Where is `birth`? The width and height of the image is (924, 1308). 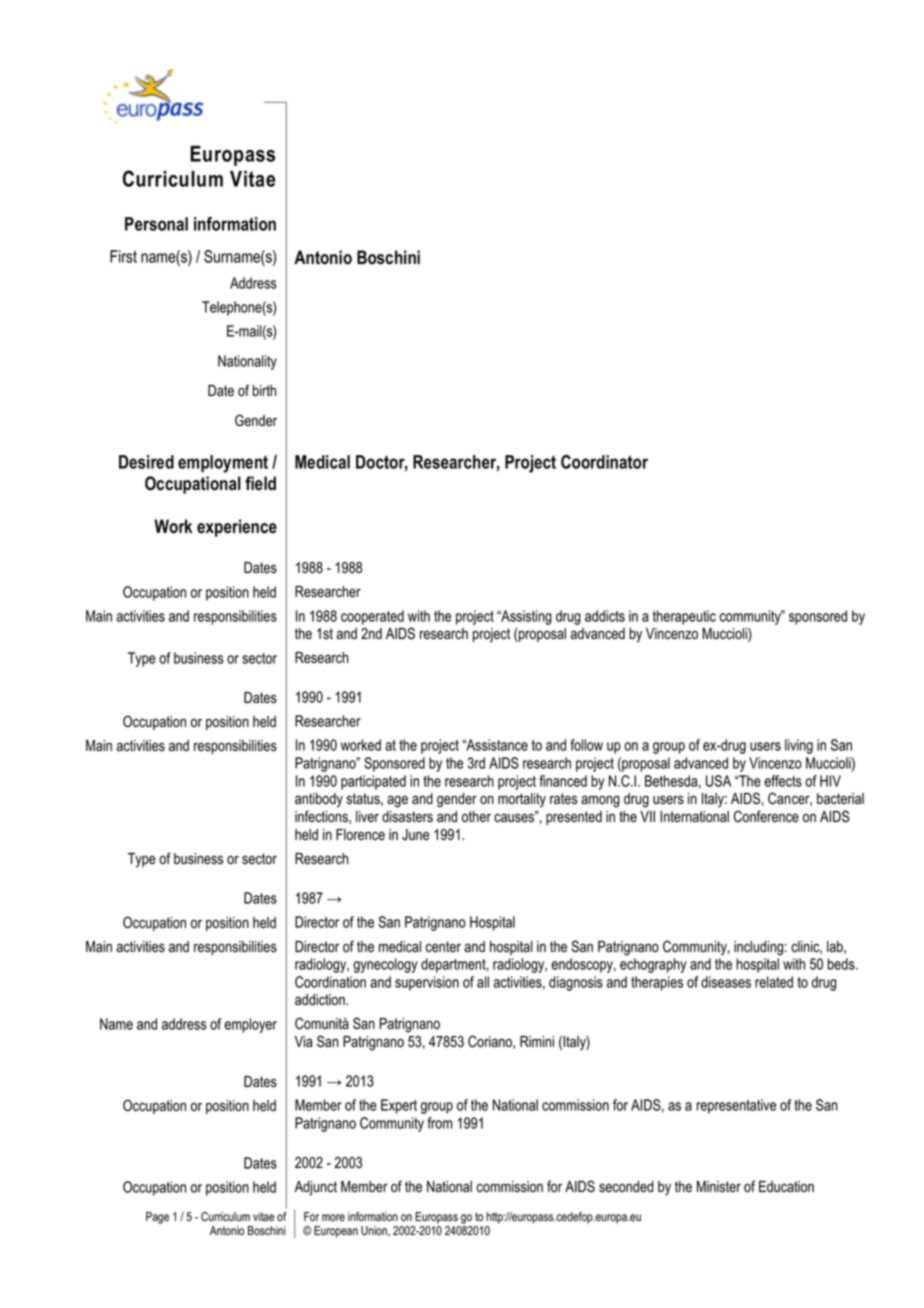
birth is located at coordinates (264, 390).
